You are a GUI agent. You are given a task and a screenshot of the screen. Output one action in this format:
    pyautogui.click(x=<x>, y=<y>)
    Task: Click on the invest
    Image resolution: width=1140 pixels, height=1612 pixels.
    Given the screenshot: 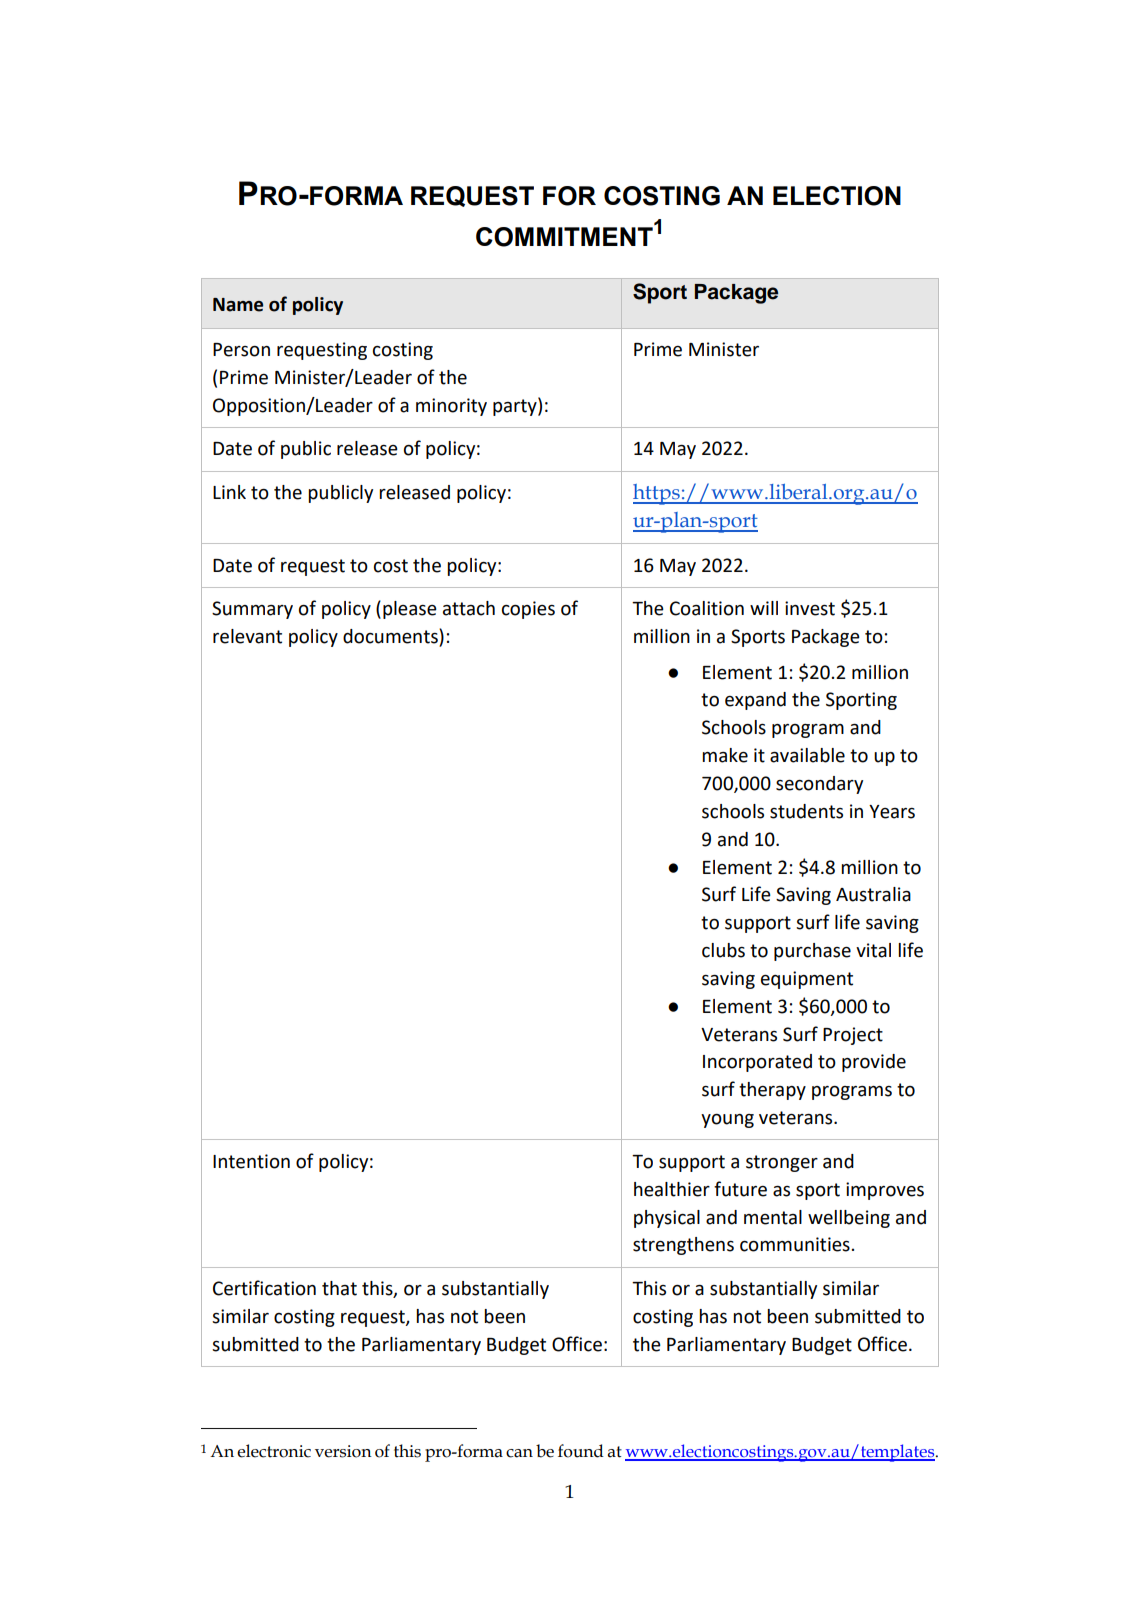 What is the action you would take?
    pyautogui.click(x=810, y=608)
